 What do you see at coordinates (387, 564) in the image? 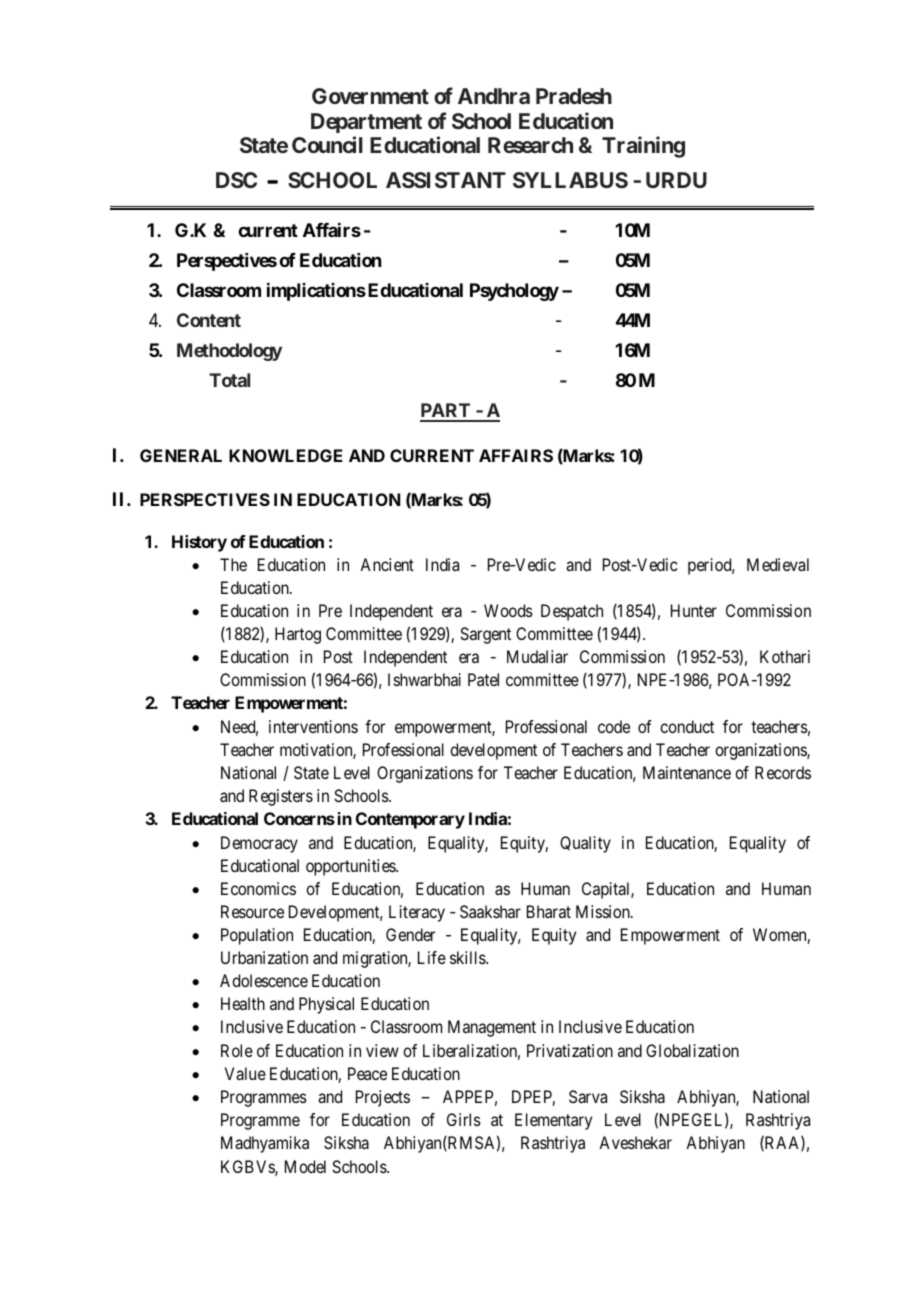
I see `Ancient` at bounding box center [387, 564].
